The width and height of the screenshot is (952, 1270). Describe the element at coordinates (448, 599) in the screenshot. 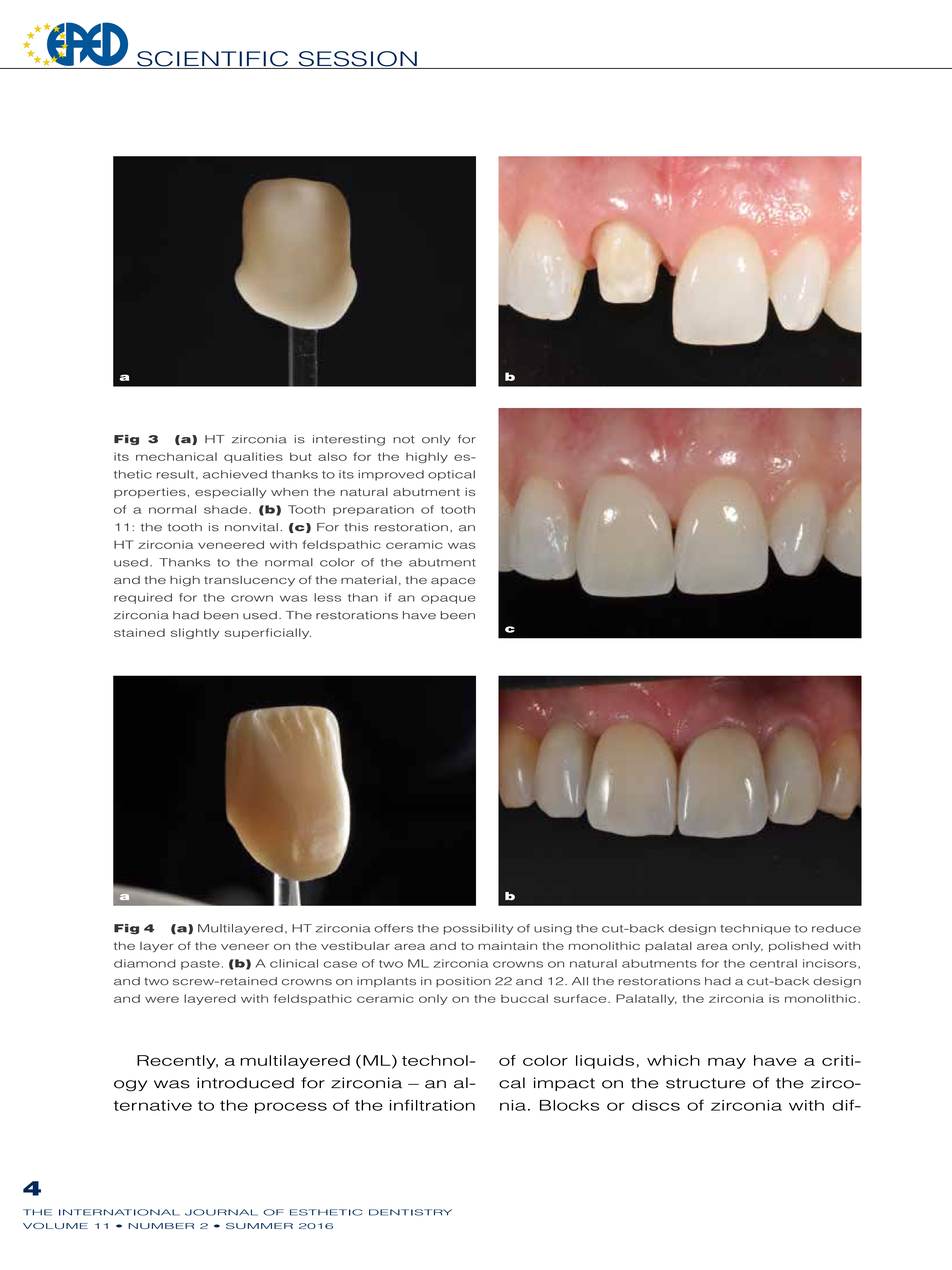

I see `opaque` at that location.
